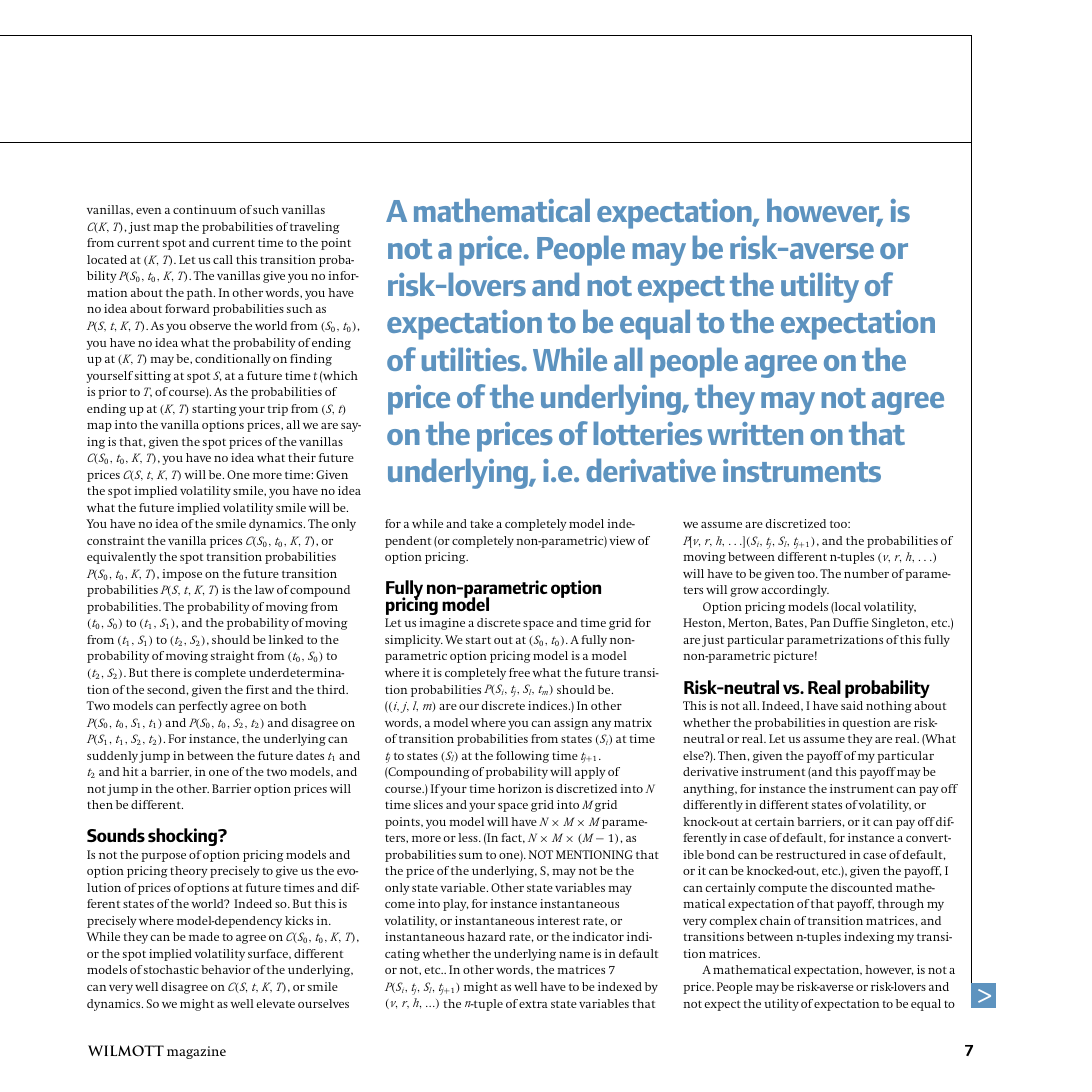 This image has width=1092, height=1092. I want to click on imagine, so click(442, 624).
